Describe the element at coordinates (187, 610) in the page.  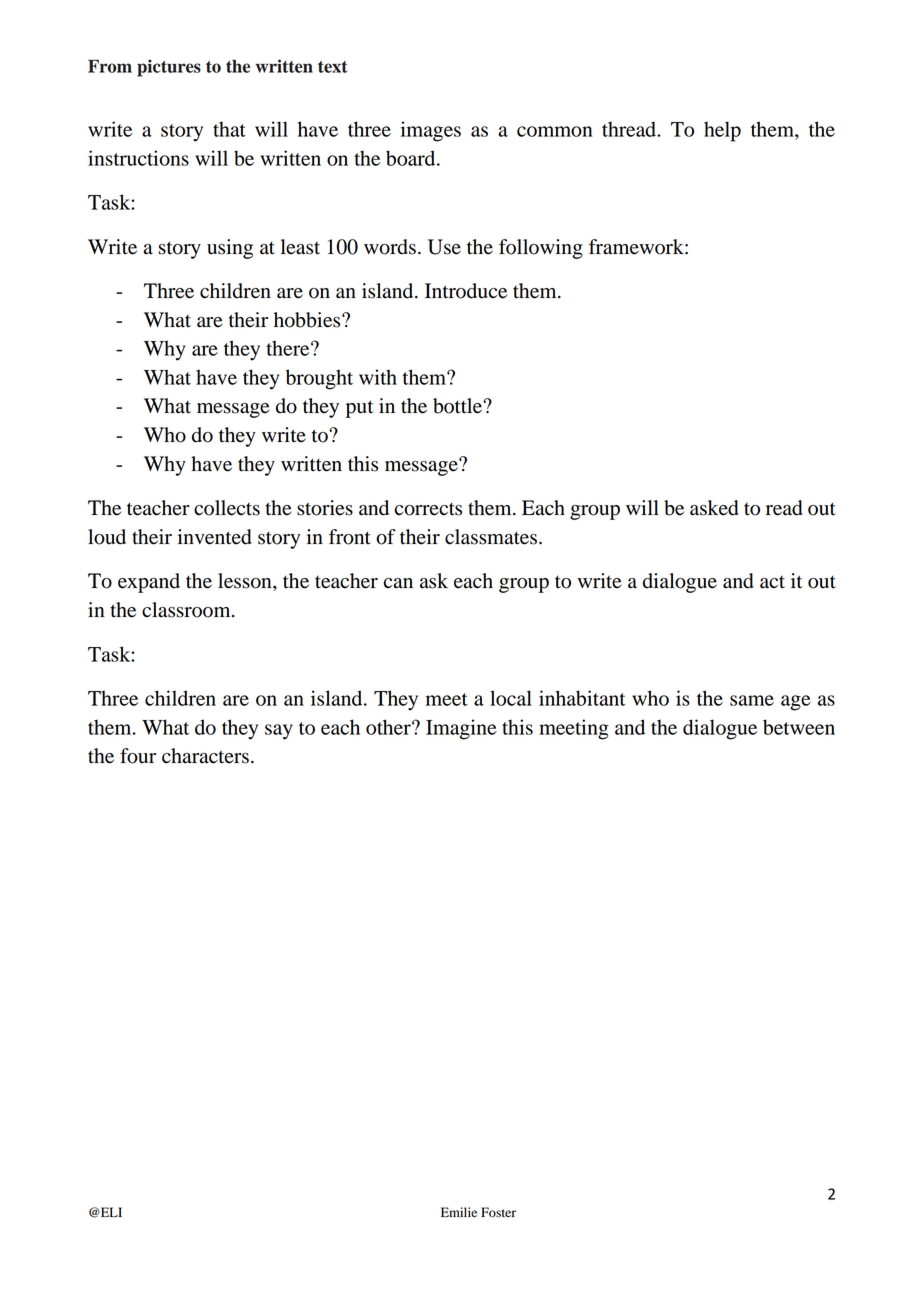
I see `classroom` at that location.
